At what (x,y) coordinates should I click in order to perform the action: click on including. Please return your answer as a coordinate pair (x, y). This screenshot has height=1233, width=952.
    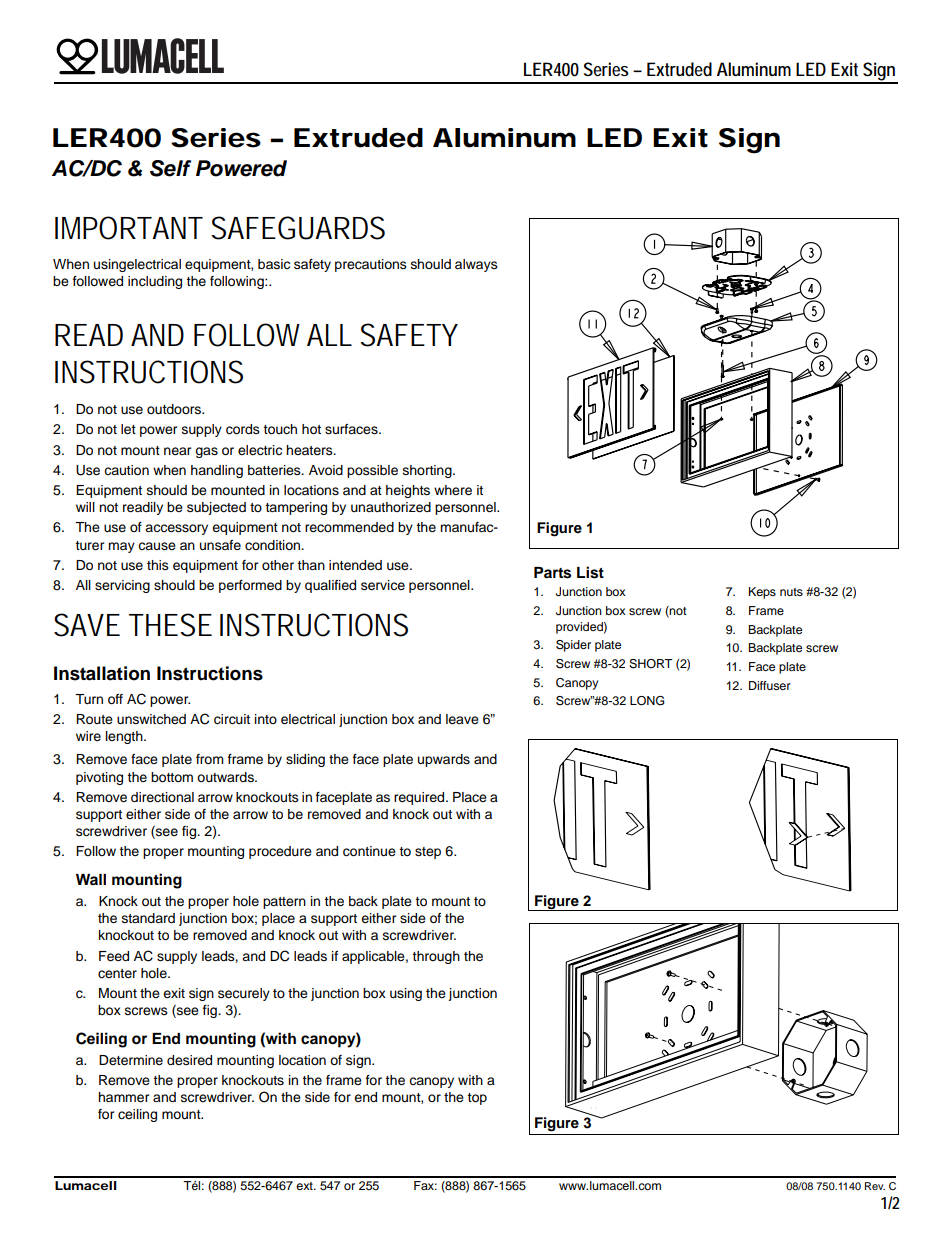
    Looking at the image, I should click on (155, 282).
